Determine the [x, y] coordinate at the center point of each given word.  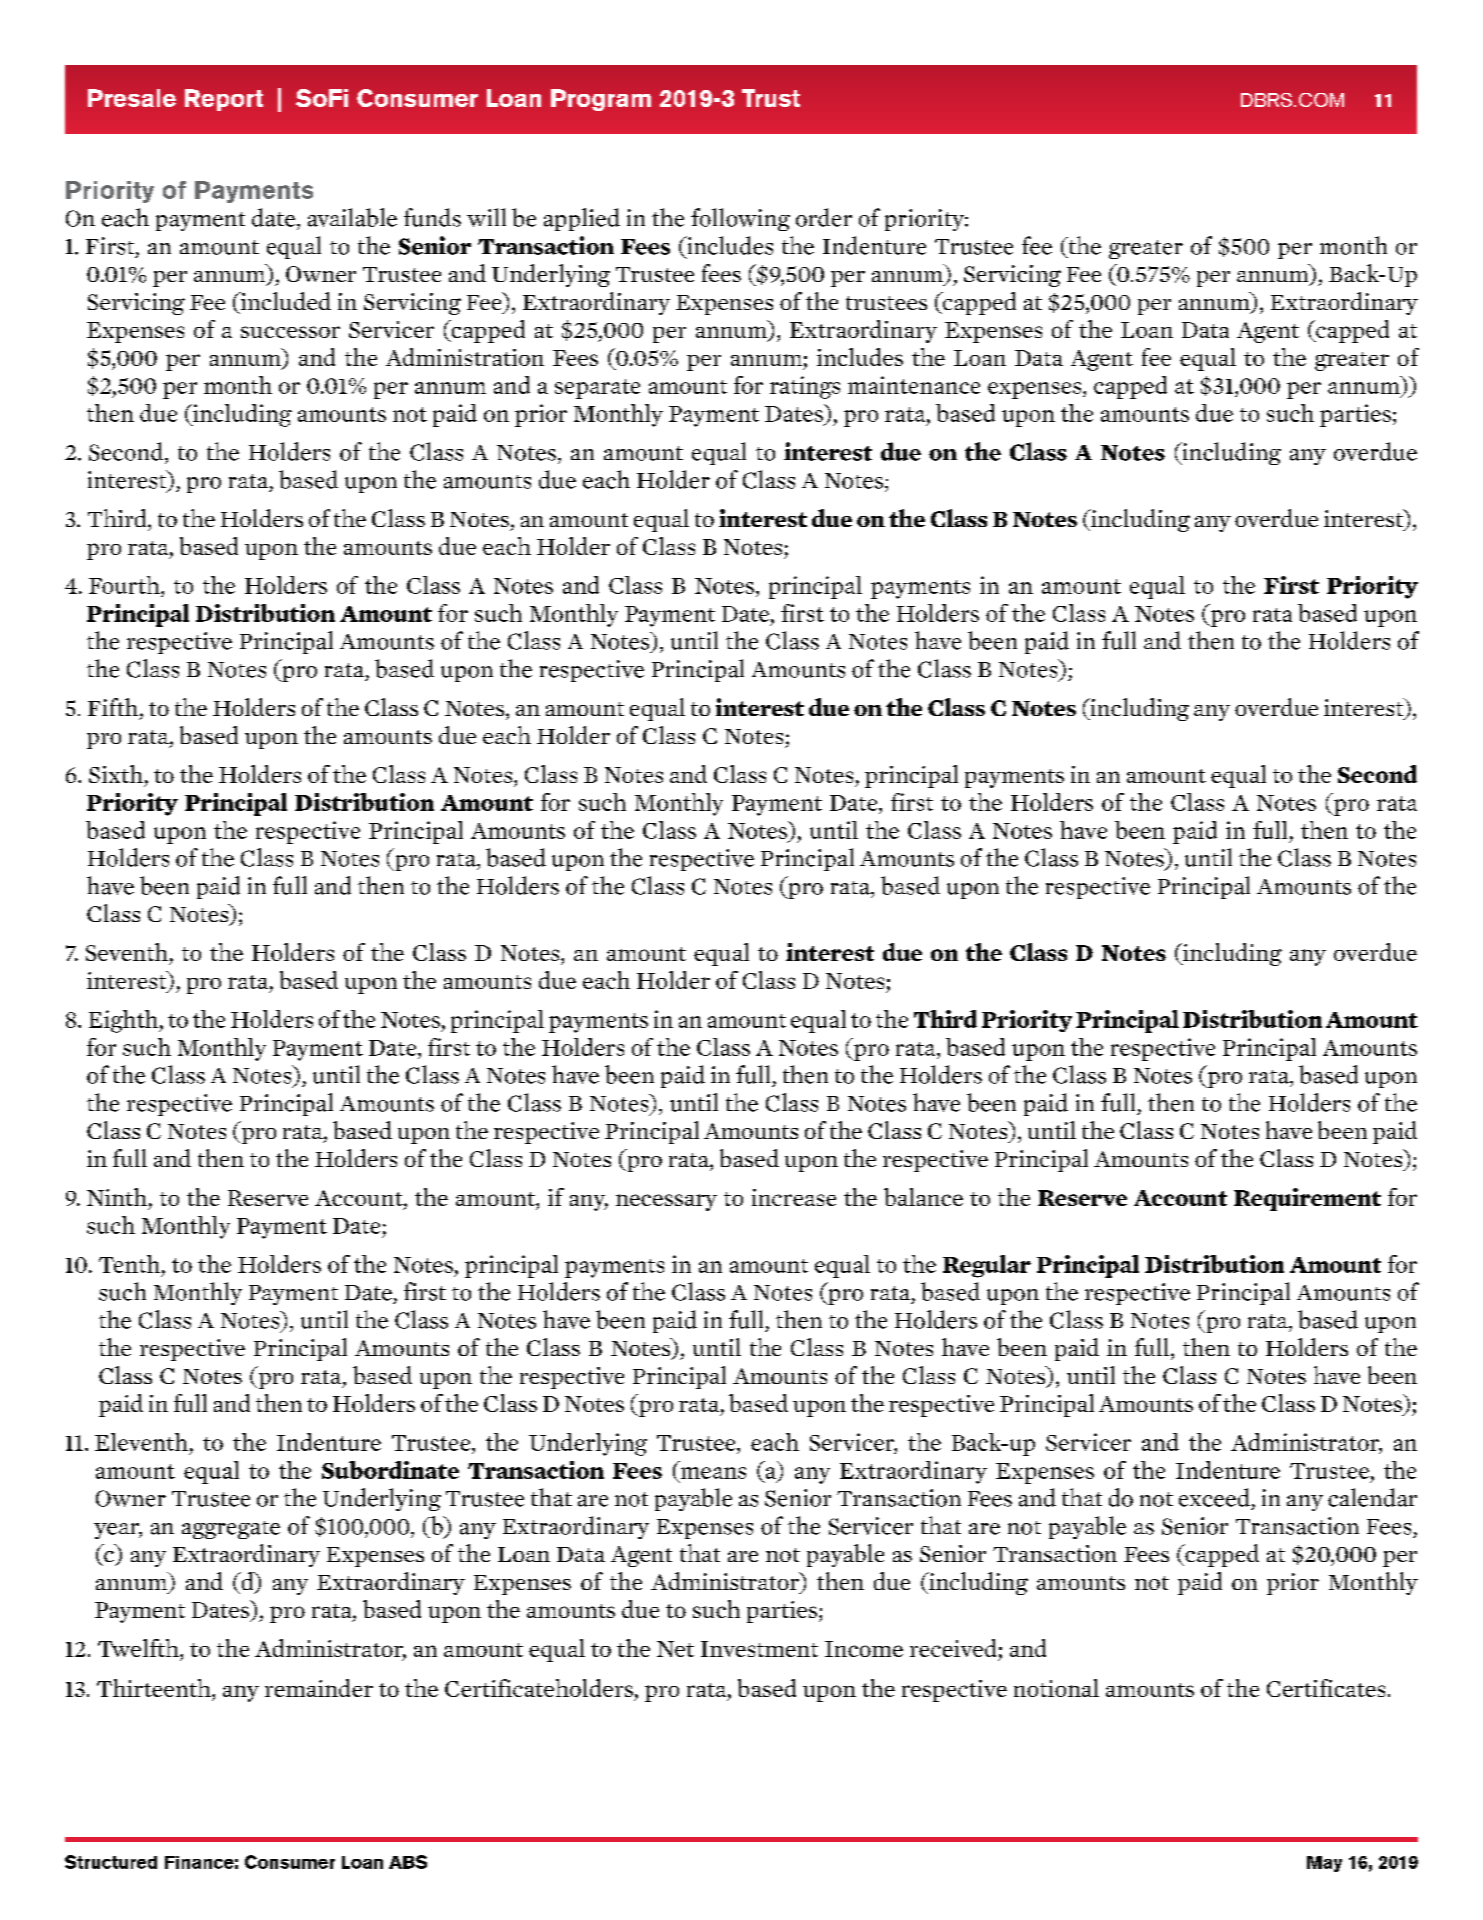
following [740, 219]
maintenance [914, 385]
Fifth [114, 708]
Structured [111, 1862]
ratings [805, 387]
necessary [666, 1202]
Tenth [129, 1264]
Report [224, 100]
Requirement [1307, 1199]
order [824, 217]
